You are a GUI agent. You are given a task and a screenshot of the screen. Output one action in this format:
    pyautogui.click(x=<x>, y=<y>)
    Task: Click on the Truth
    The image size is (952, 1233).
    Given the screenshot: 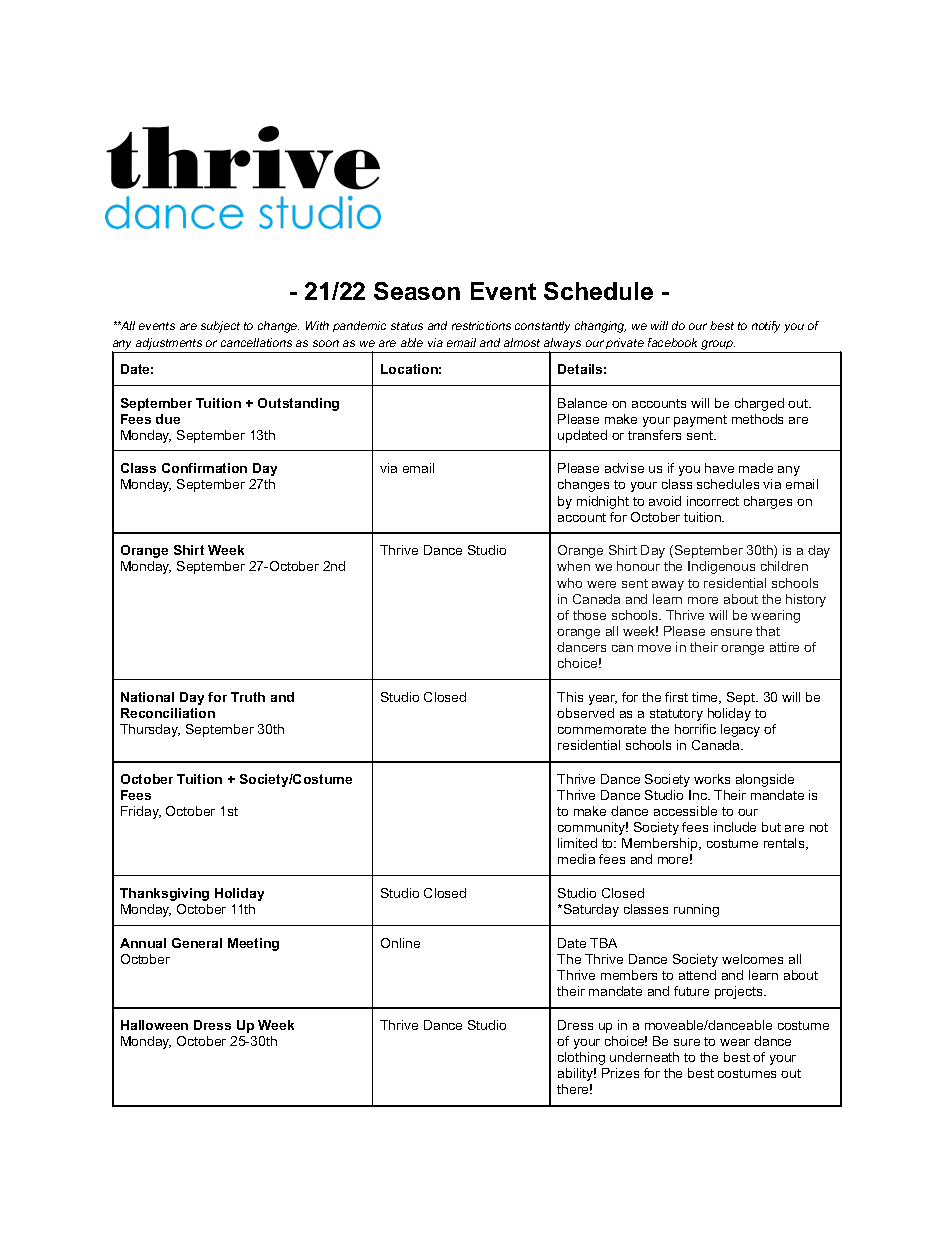 What is the action you would take?
    pyautogui.click(x=248, y=697)
